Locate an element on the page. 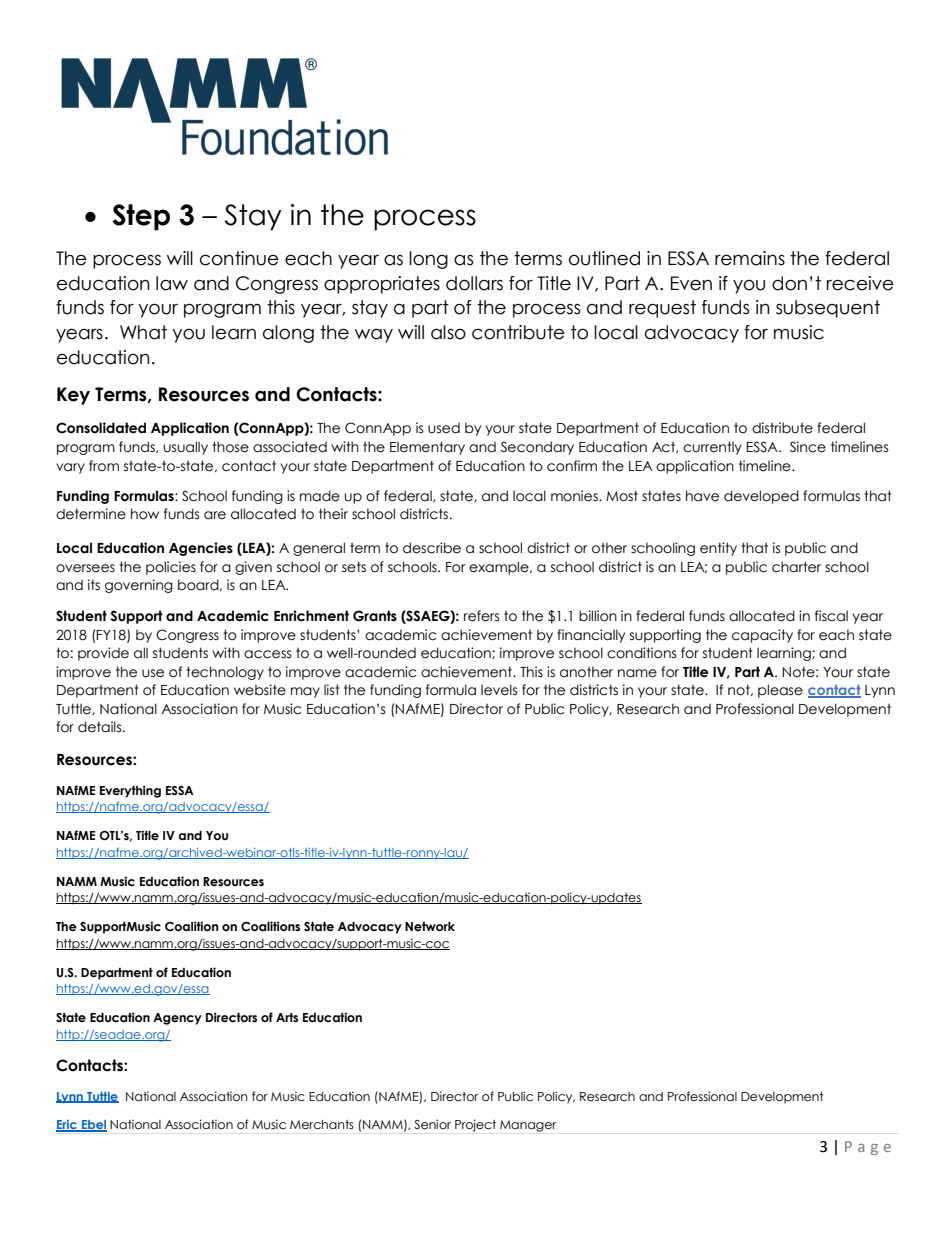 This image has height=1233, width=952. remains is located at coordinates (750, 258).
